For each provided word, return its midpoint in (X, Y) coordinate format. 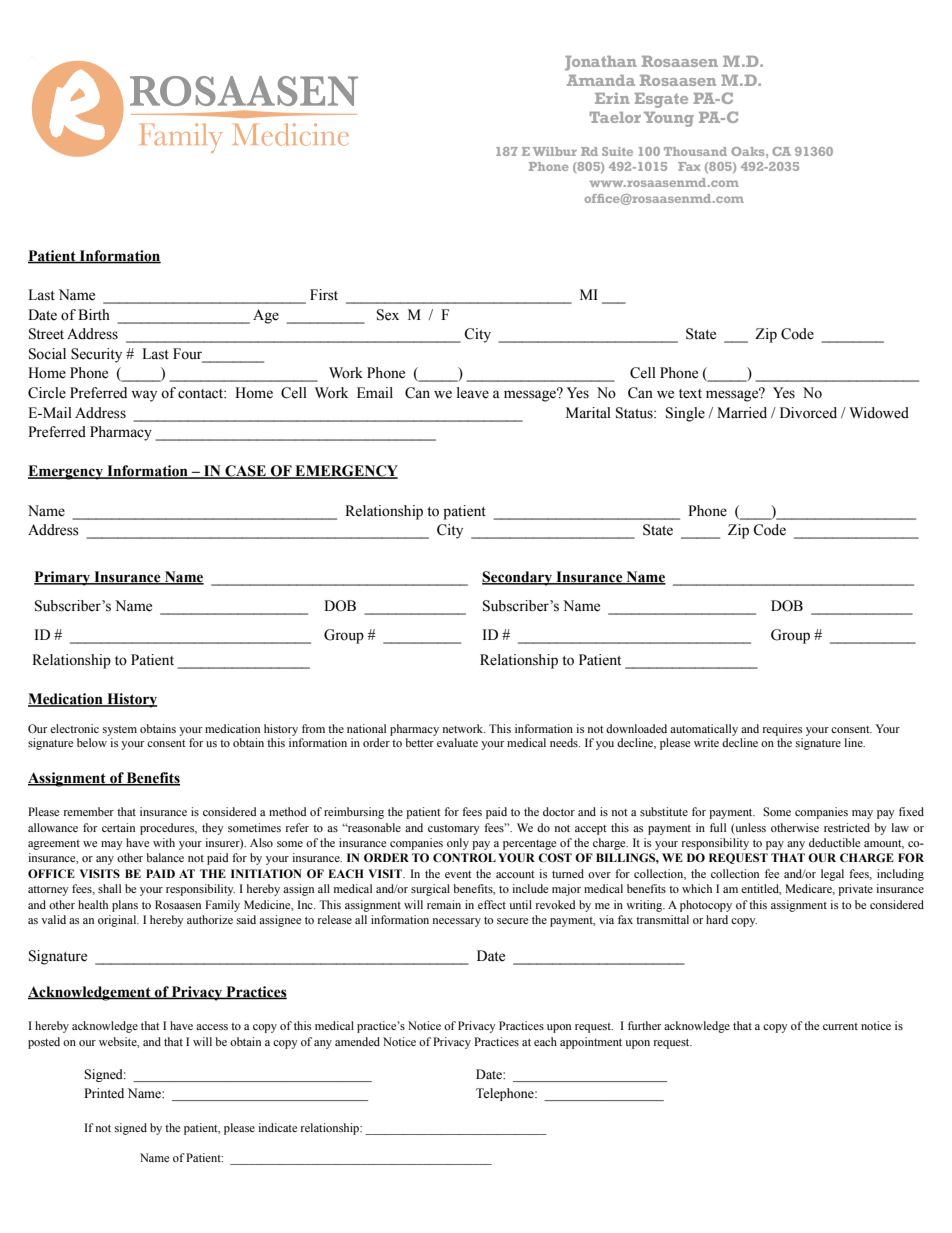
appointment (591, 1043)
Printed (104, 1093)
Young (669, 119)
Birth (94, 314)
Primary (63, 578)
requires (782, 730)
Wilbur (555, 151)
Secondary (518, 578)
